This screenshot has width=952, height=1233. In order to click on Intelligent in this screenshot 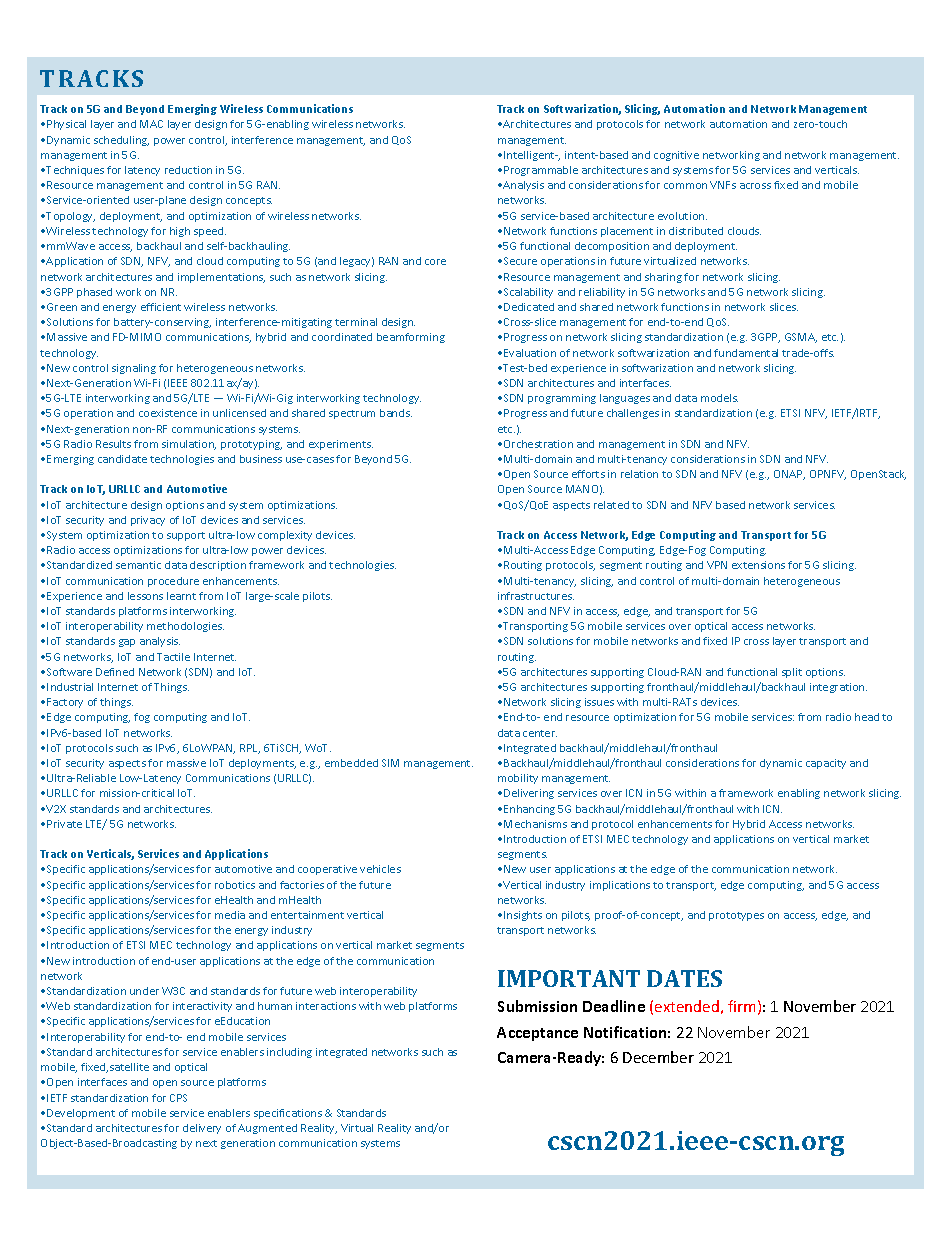, I will do `click(530, 156)`.
